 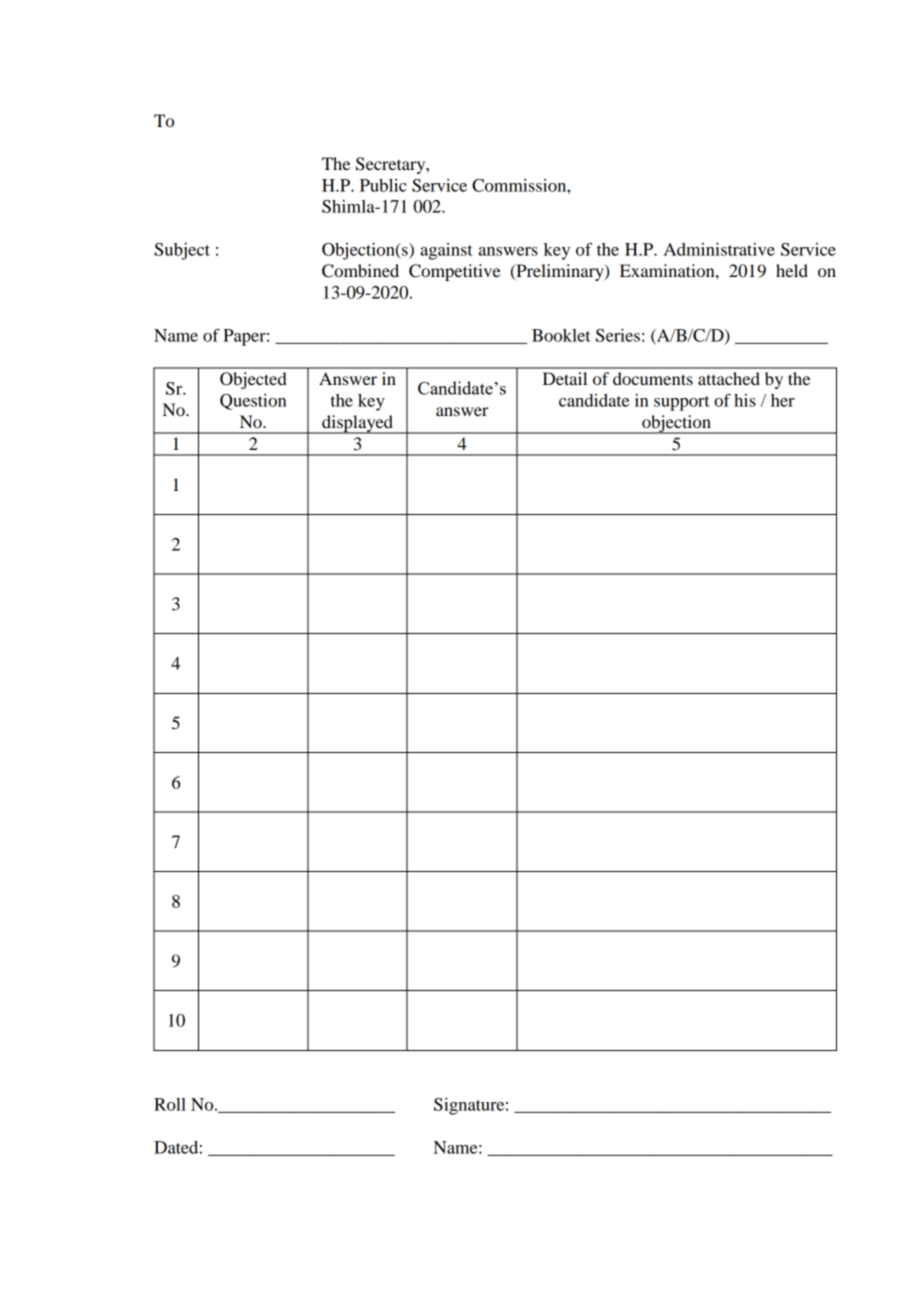 What do you see at coordinates (253, 402) in the screenshot?
I see `Question` at bounding box center [253, 402].
